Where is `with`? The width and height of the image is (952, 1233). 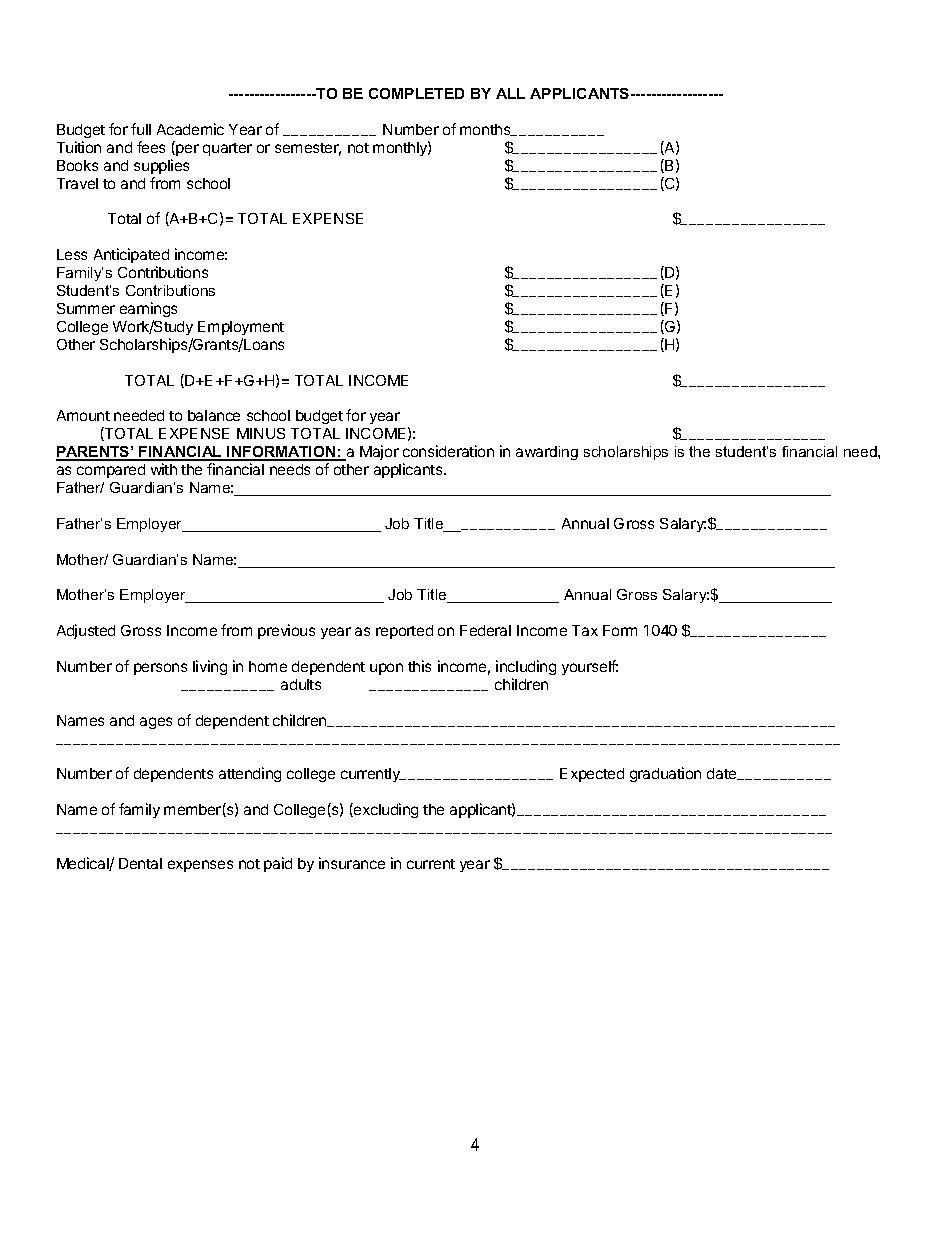 with is located at coordinates (164, 469).
